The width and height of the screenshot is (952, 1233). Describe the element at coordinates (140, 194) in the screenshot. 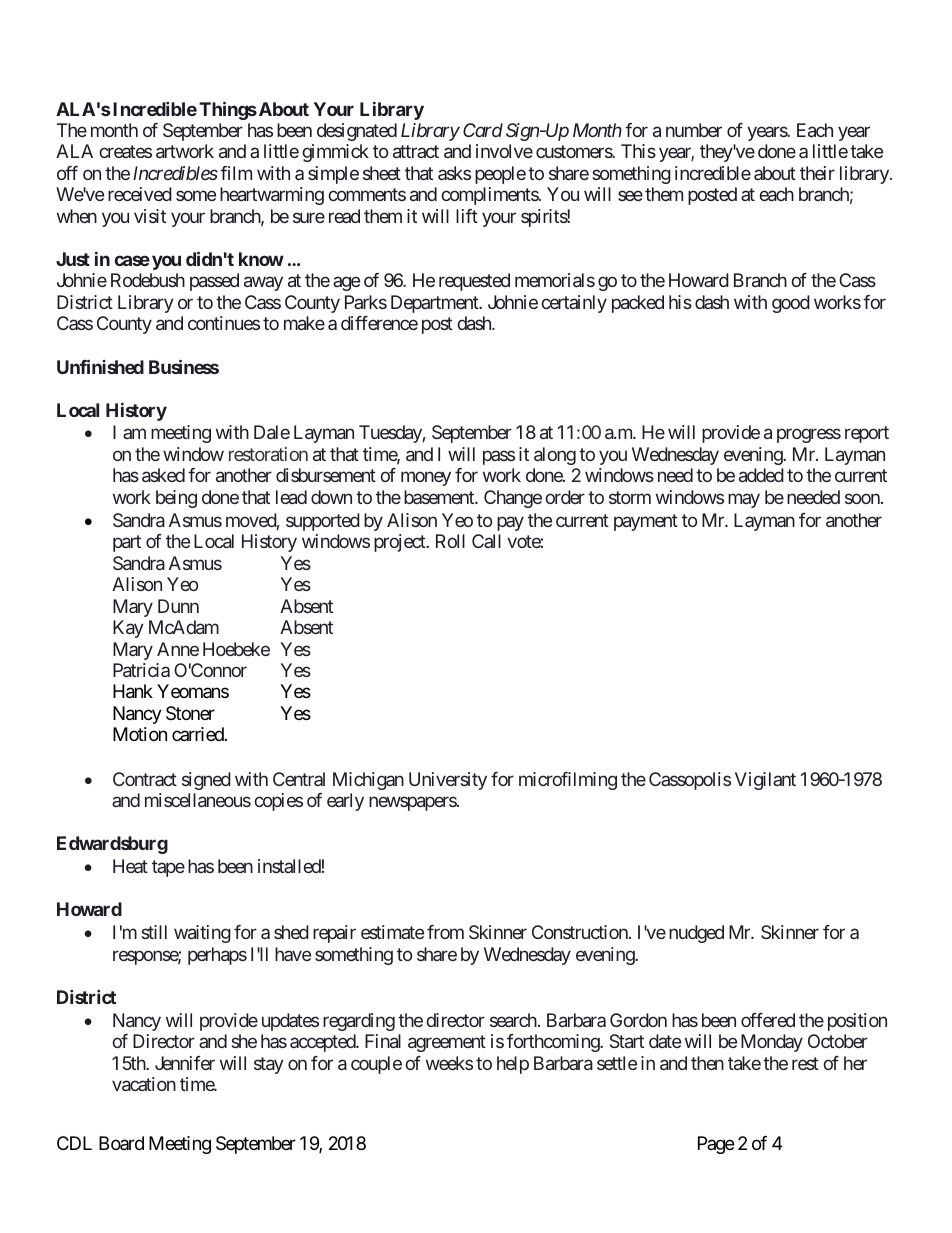

I see `received` at that location.
